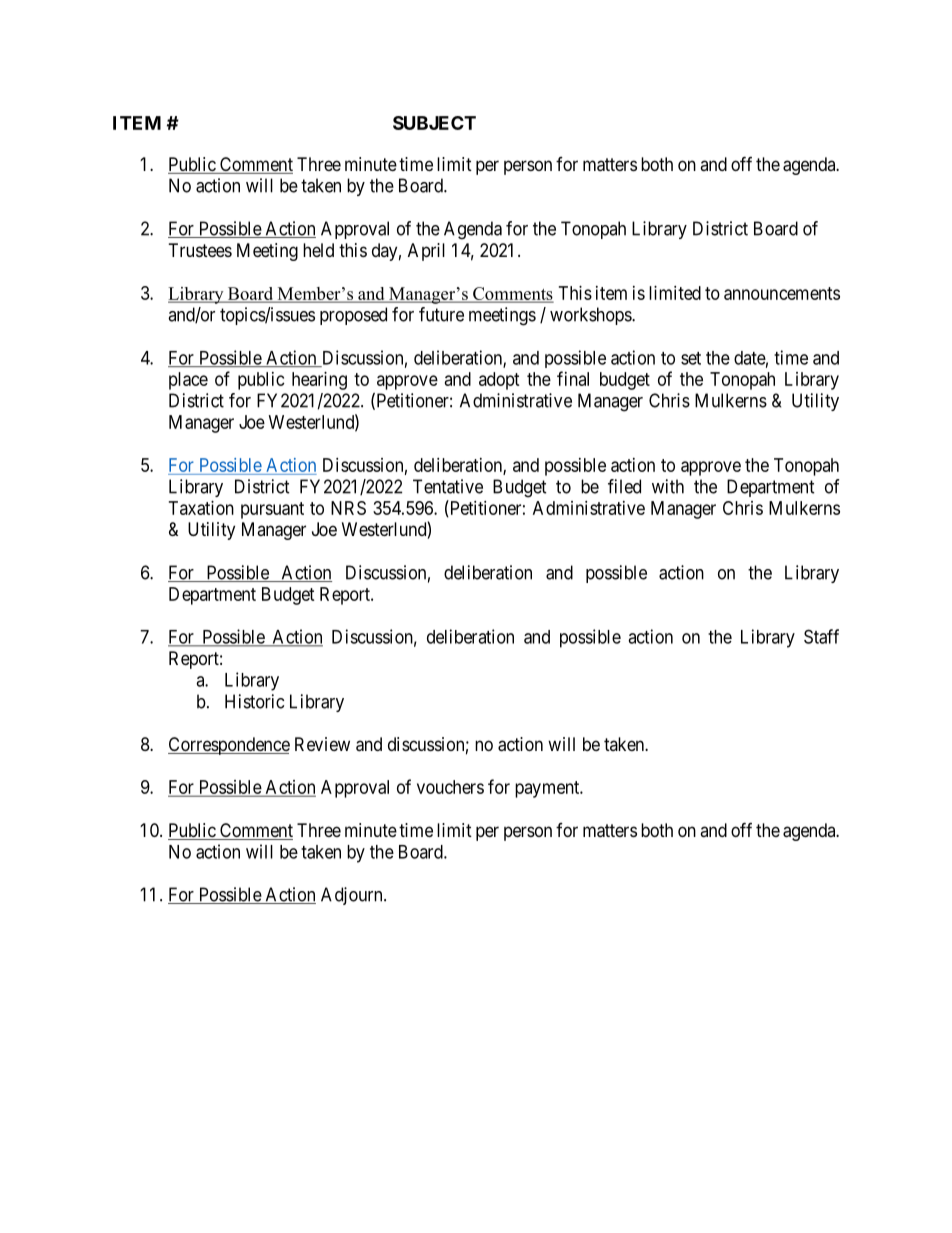 This screenshot has height=1233, width=952. Describe the element at coordinates (448, 486) in the screenshot. I see `Tentative` at that location.
